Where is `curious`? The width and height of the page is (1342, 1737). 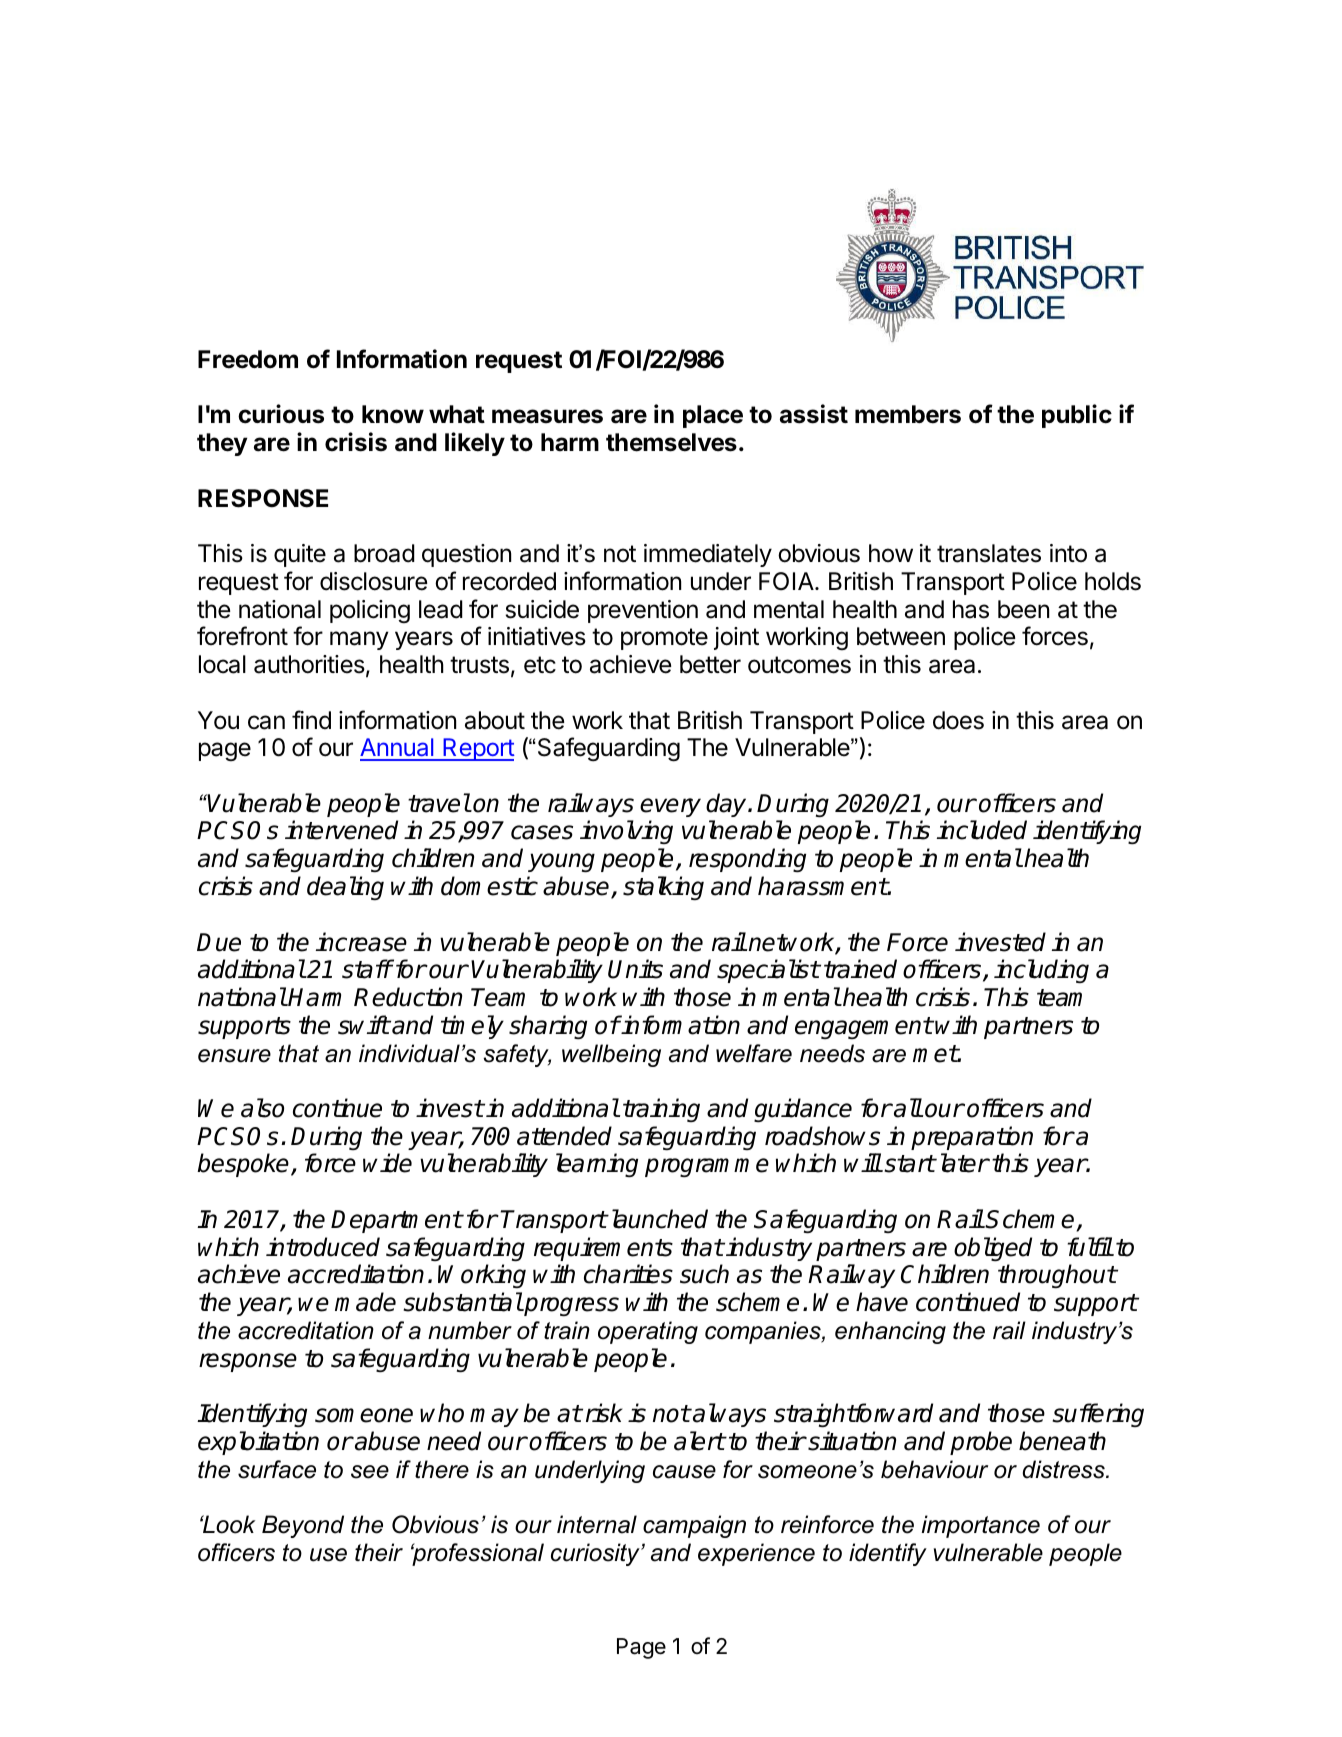
curious is located at coordinates (281, 414).
